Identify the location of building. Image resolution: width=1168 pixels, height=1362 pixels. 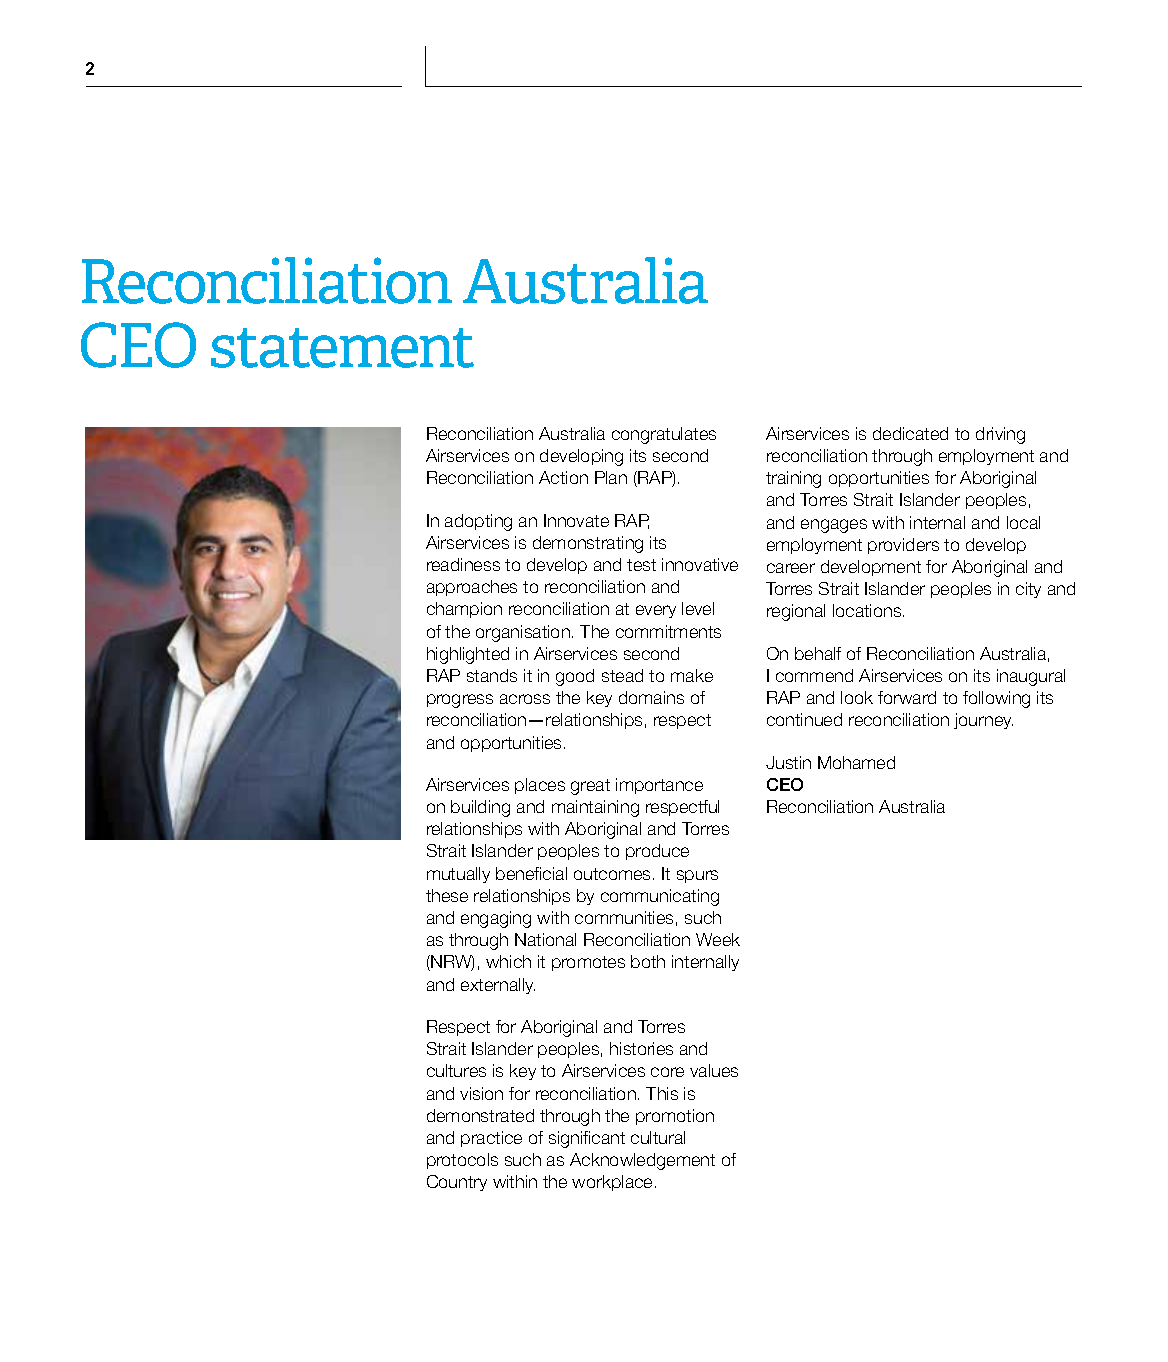
(480, 808).
